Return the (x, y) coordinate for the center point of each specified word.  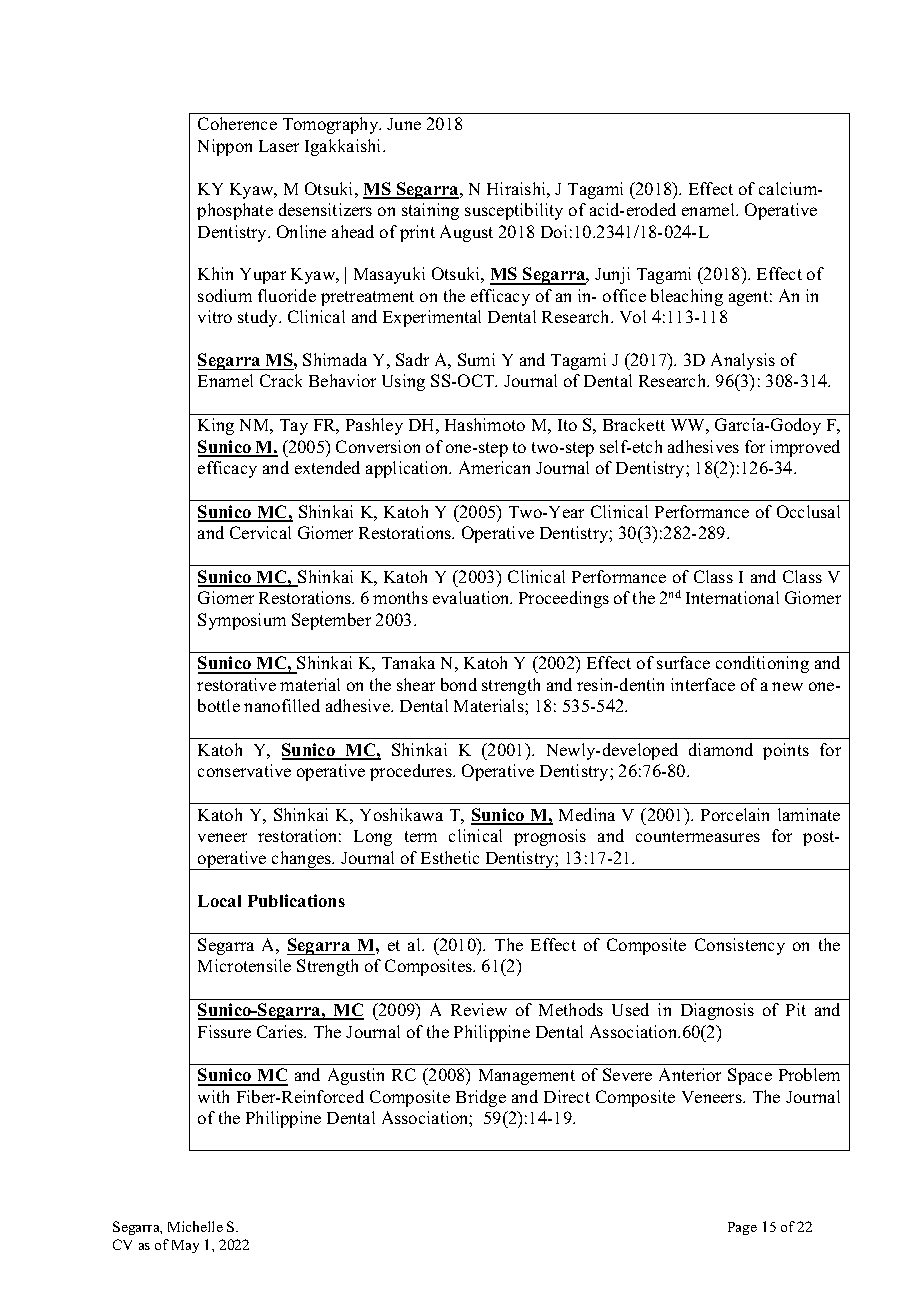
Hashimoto (485, 424)
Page (742, 1228)
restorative (236, 684)
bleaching (687, 297)
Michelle (195, 1226)
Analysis (743, 361)
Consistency (740, 946)
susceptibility (514, 211)
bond (459, 684)
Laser (279, 146)
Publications (296, 900)
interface (703, 684)
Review (479, 1009)
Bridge (481, 1098)
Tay (294, 427)
